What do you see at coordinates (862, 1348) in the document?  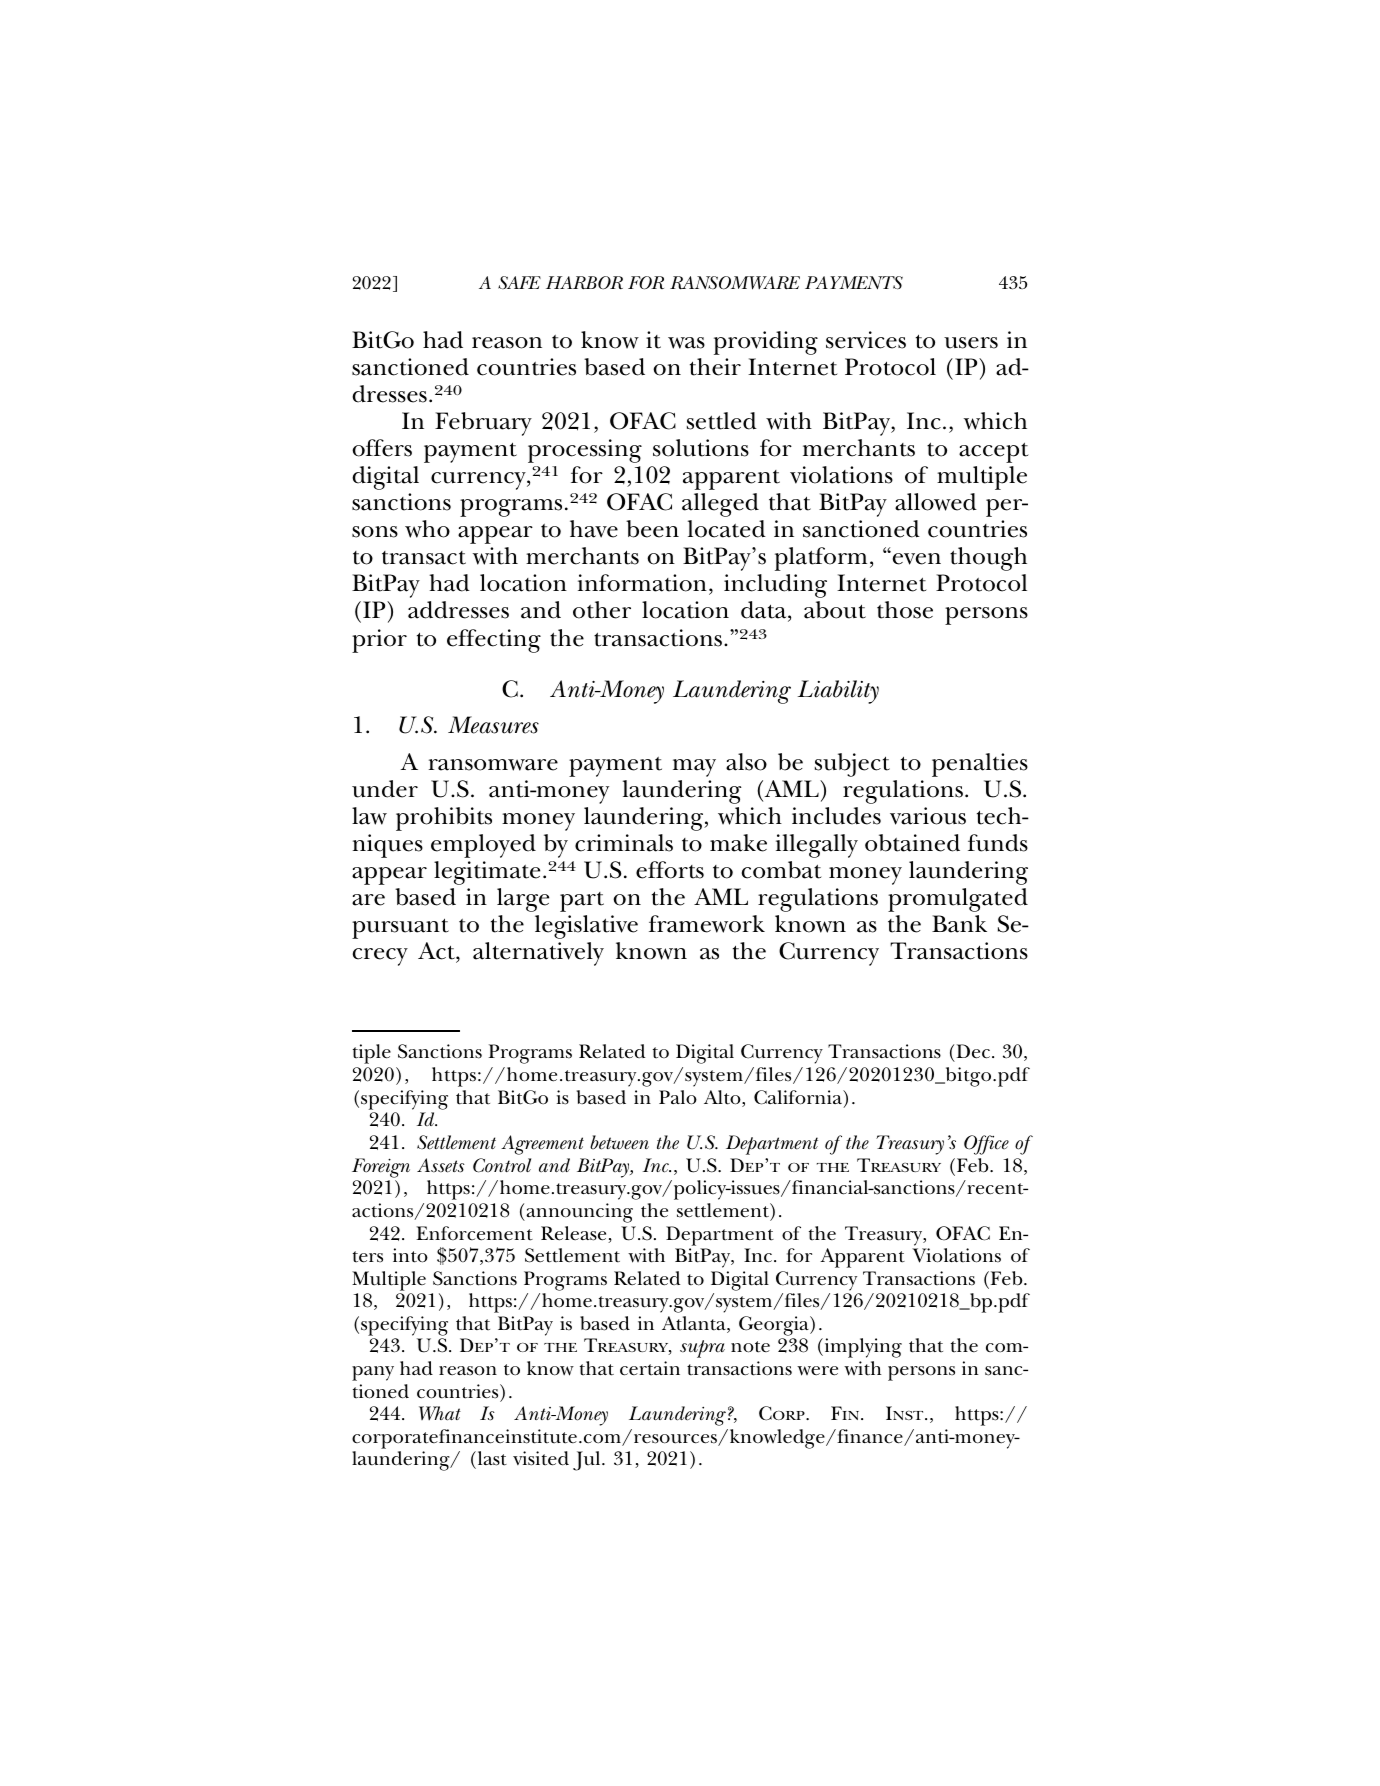 I see `implying` at bounding box center [862, 1348].
